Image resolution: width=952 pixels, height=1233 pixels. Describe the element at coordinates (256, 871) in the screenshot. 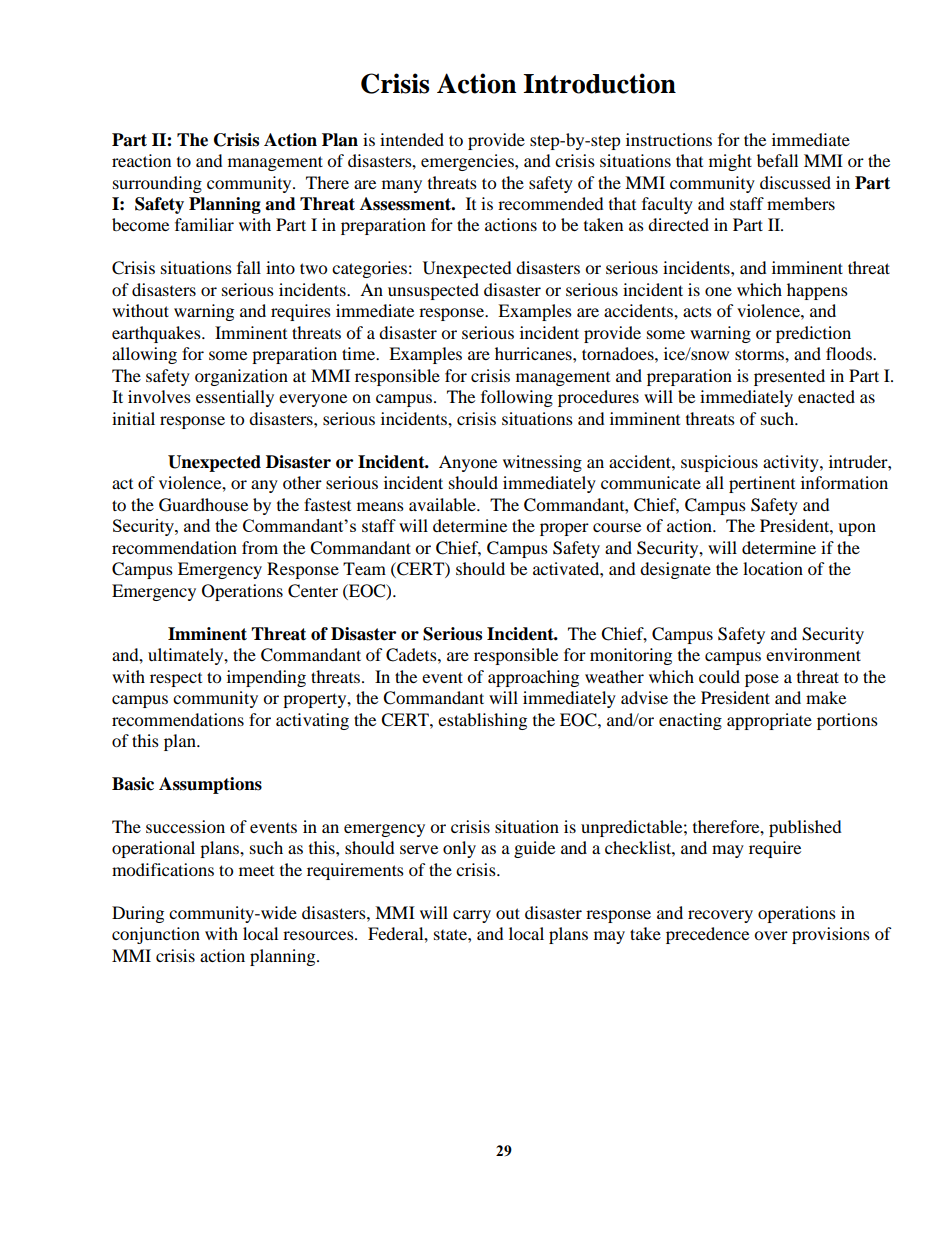

I see `meet` at that location.
